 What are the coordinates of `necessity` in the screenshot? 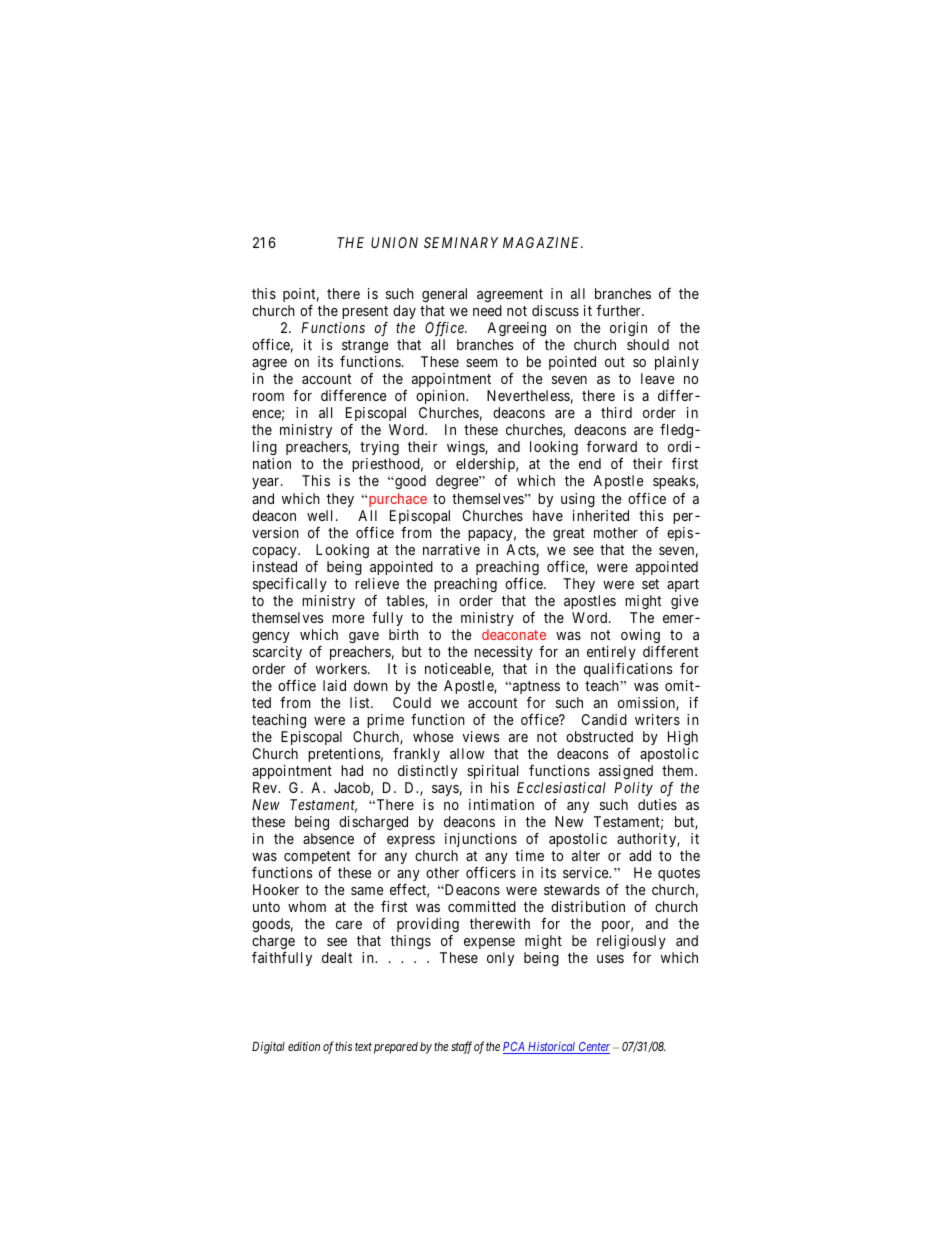 It's located at (503, 653).
